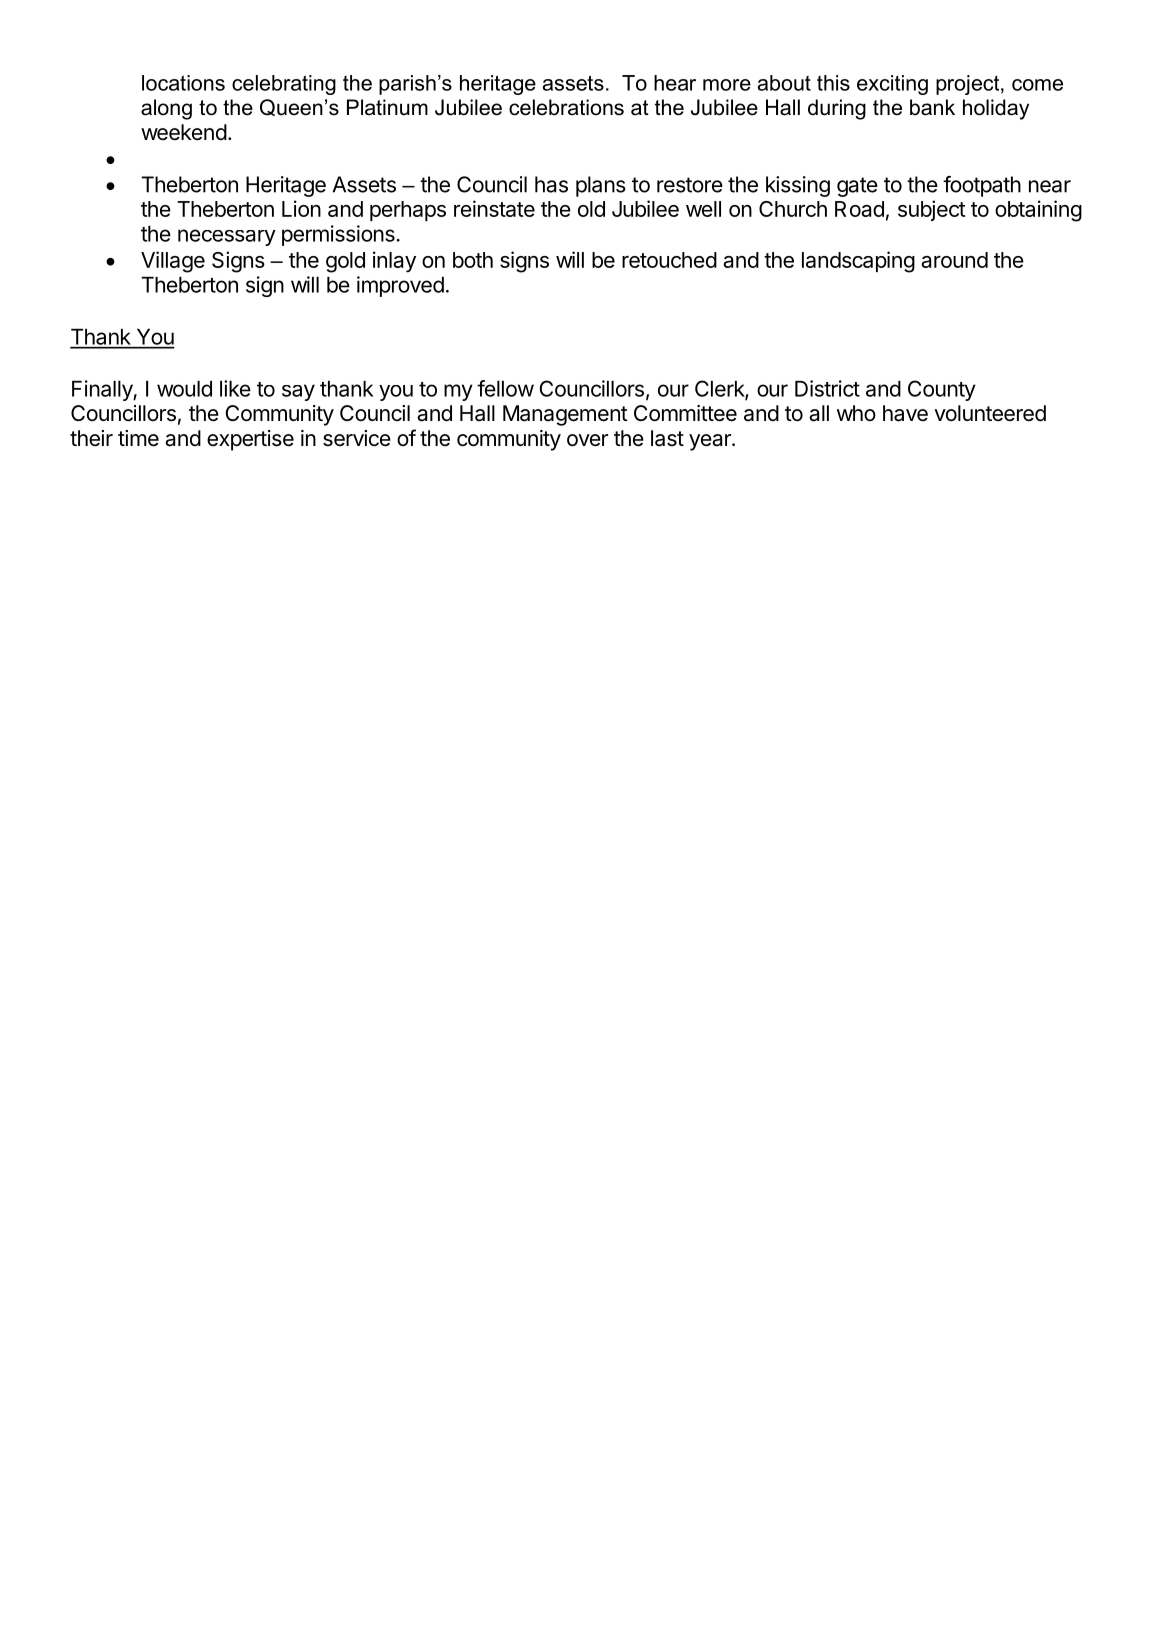  What do you see at coordinates (473, 260) in the image?
I see `both` at bounding box center [473, 260].
